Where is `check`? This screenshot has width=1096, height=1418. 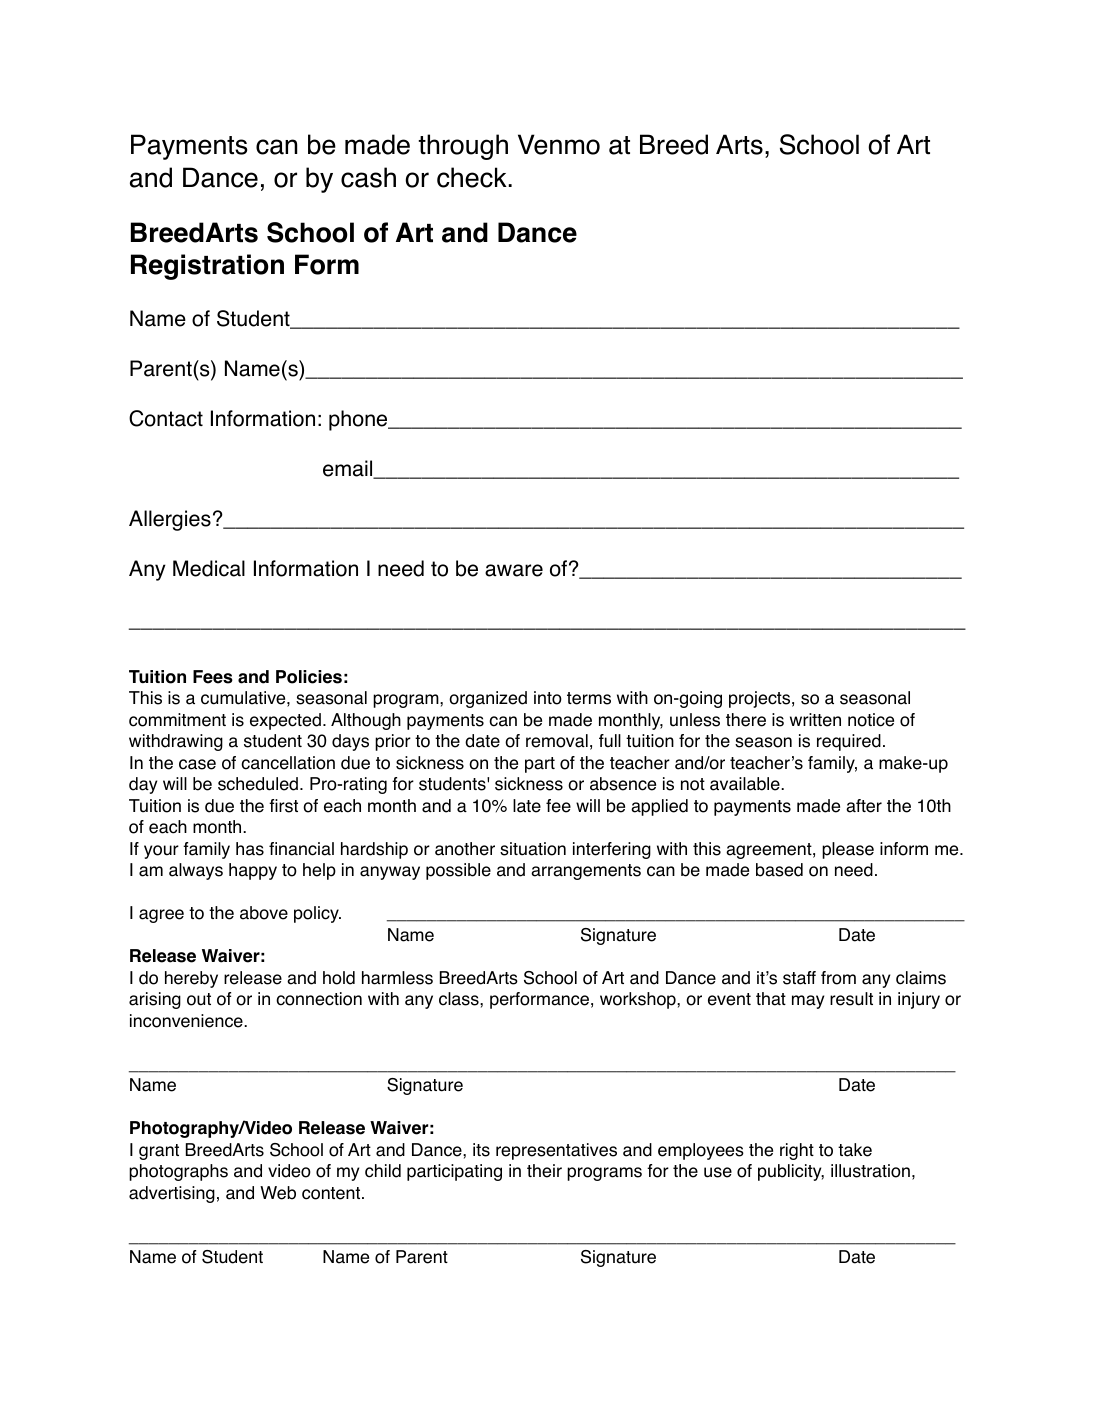
check is located at coordinates (473, 177).
